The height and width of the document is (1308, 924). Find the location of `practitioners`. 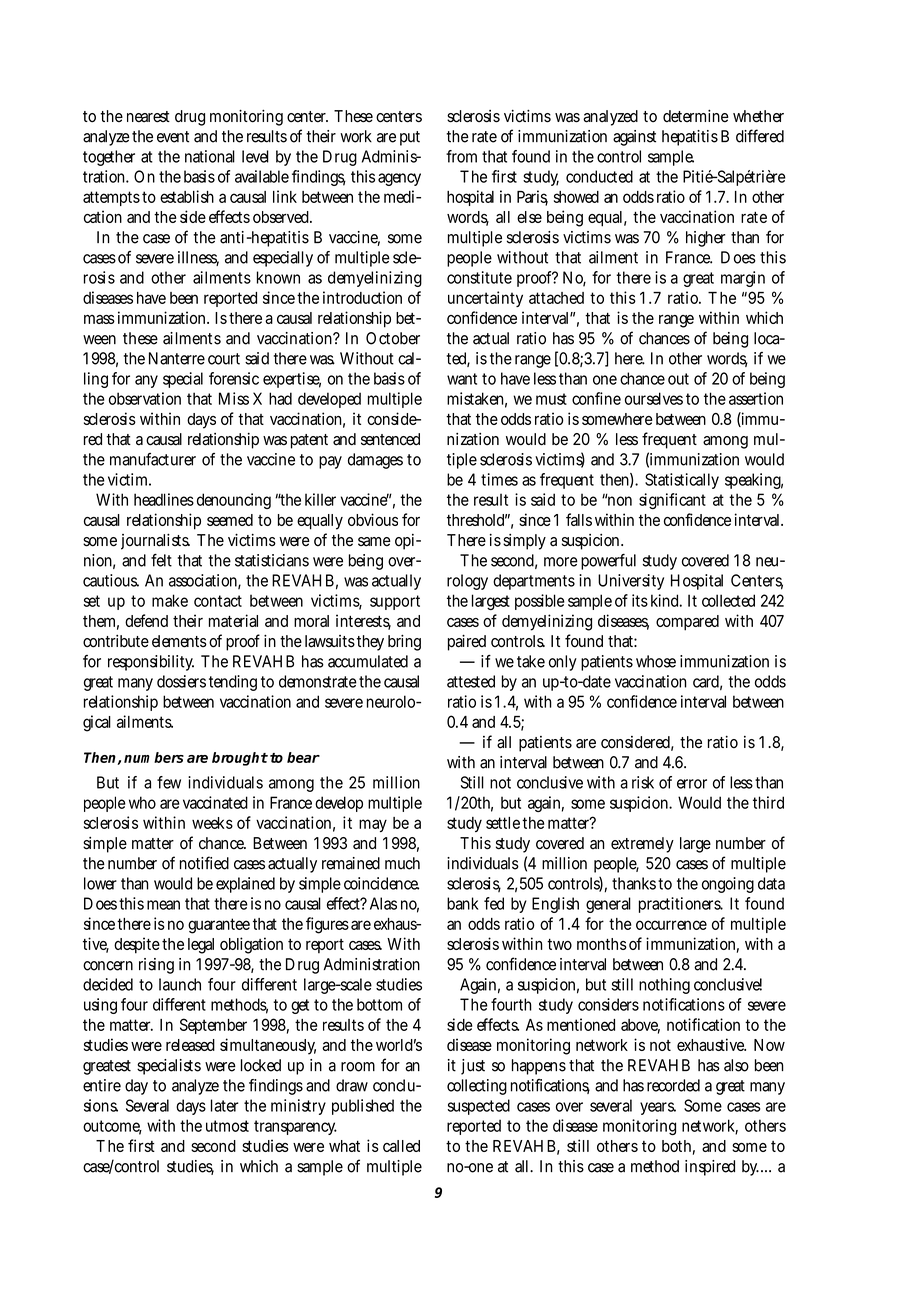

practitioners is located at coordinates (681, 905).
